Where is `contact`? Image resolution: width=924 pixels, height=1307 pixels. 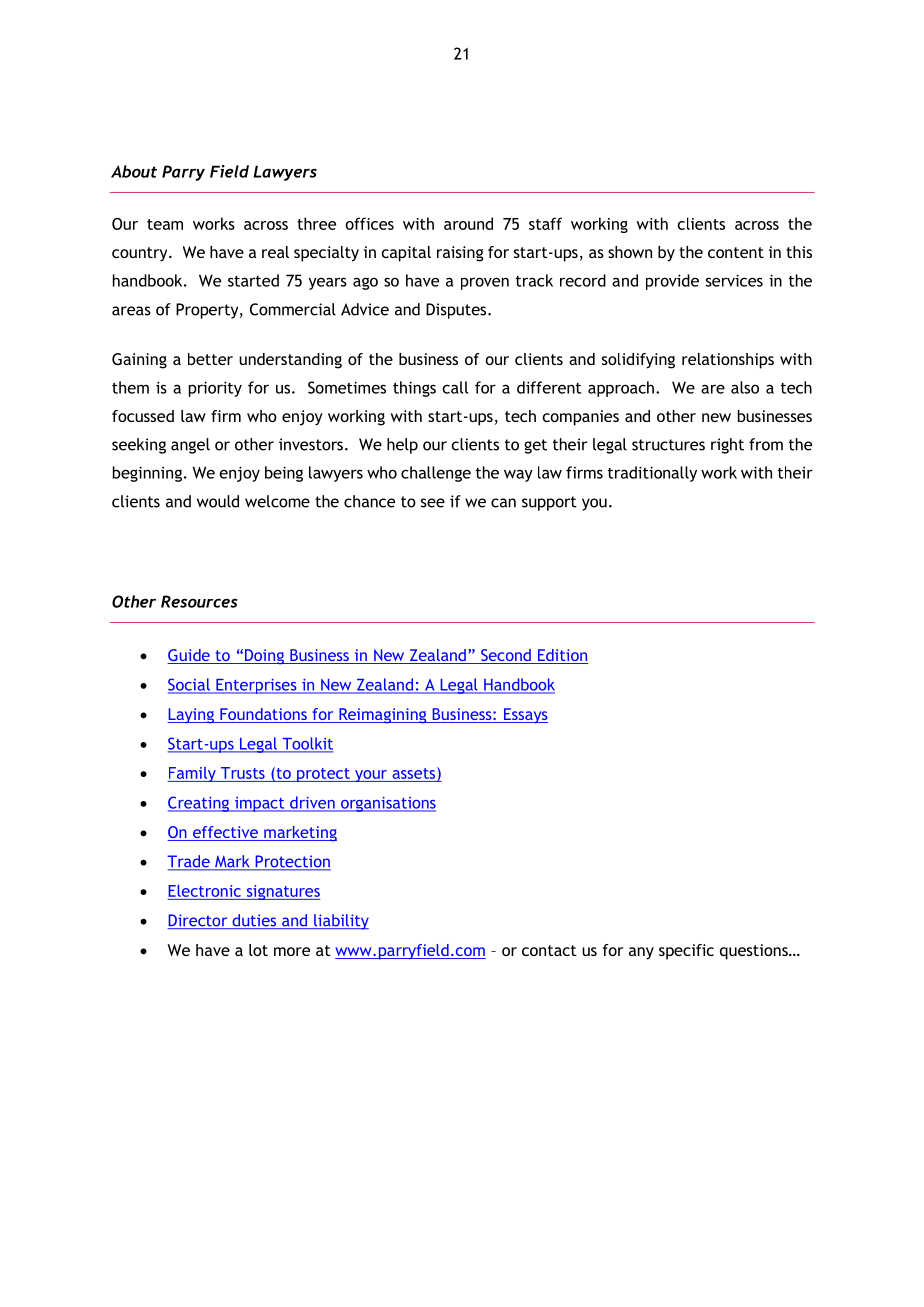
contact is located at coordinates (549, 950).
